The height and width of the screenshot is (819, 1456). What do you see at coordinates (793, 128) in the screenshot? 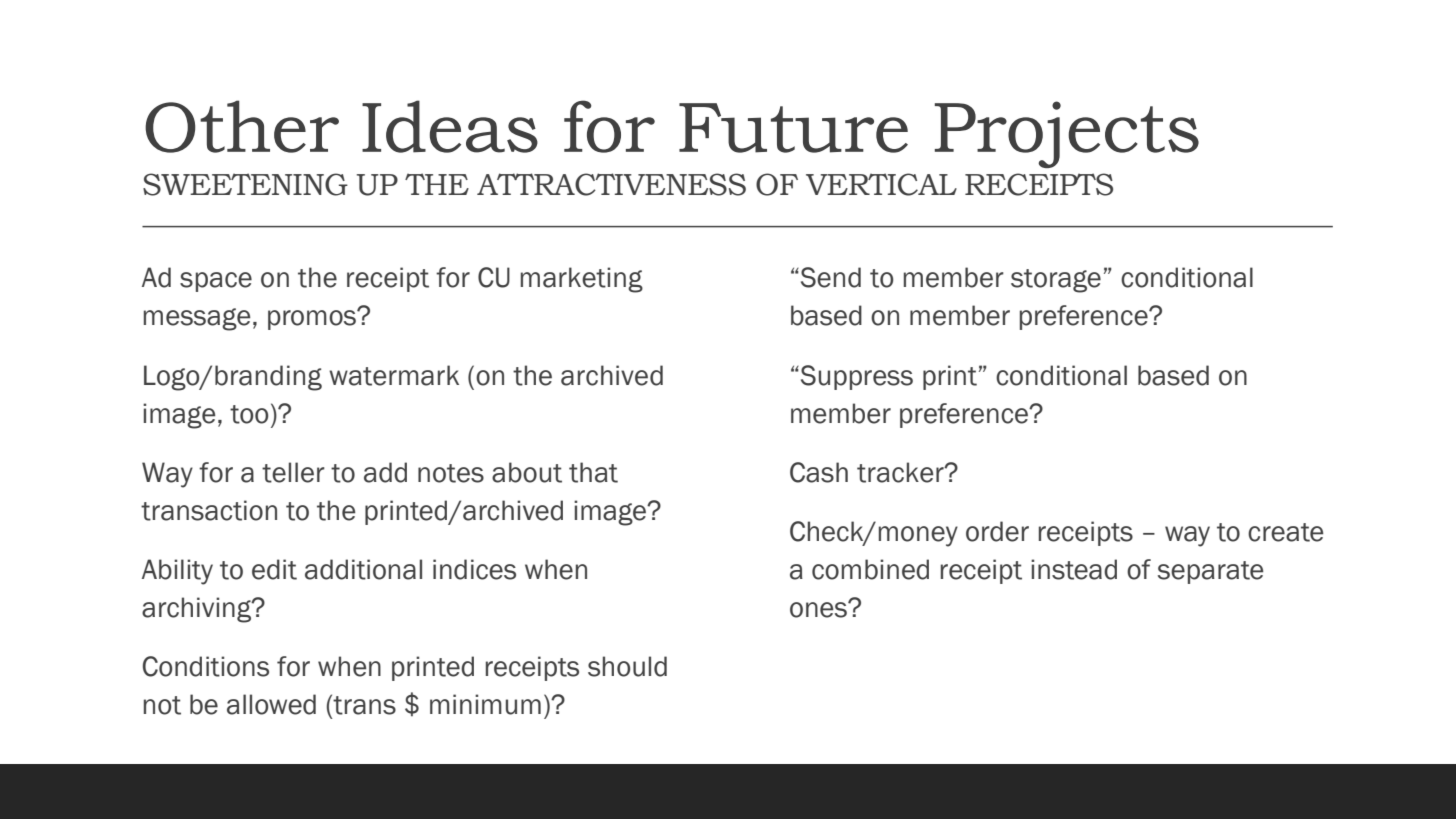
I see `Future` at bounding box center [793, 128].
